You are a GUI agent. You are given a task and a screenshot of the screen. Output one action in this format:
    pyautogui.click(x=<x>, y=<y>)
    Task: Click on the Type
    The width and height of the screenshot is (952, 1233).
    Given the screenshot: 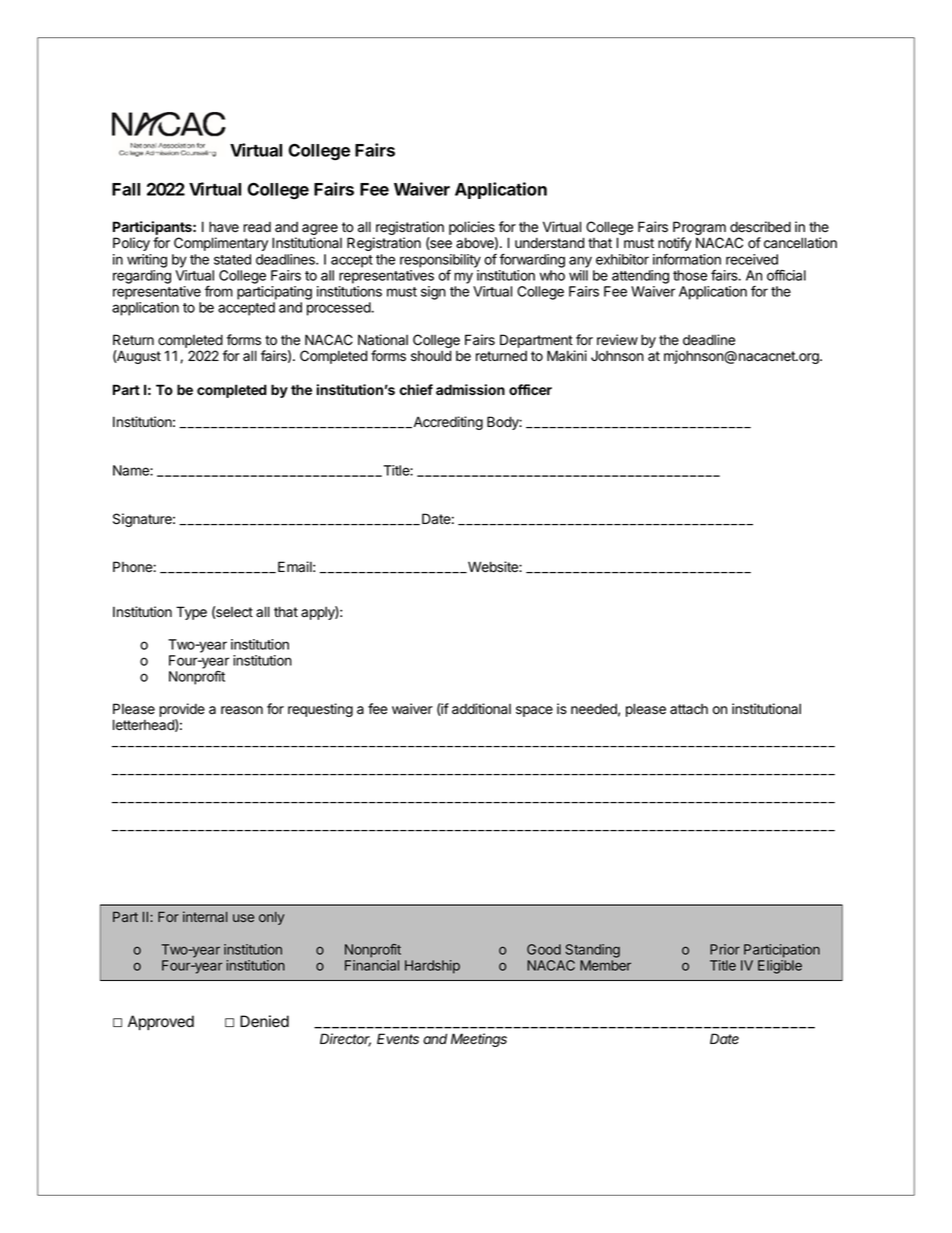 What is the action you would take?
    pyautogui.click(x=191, y=613)
